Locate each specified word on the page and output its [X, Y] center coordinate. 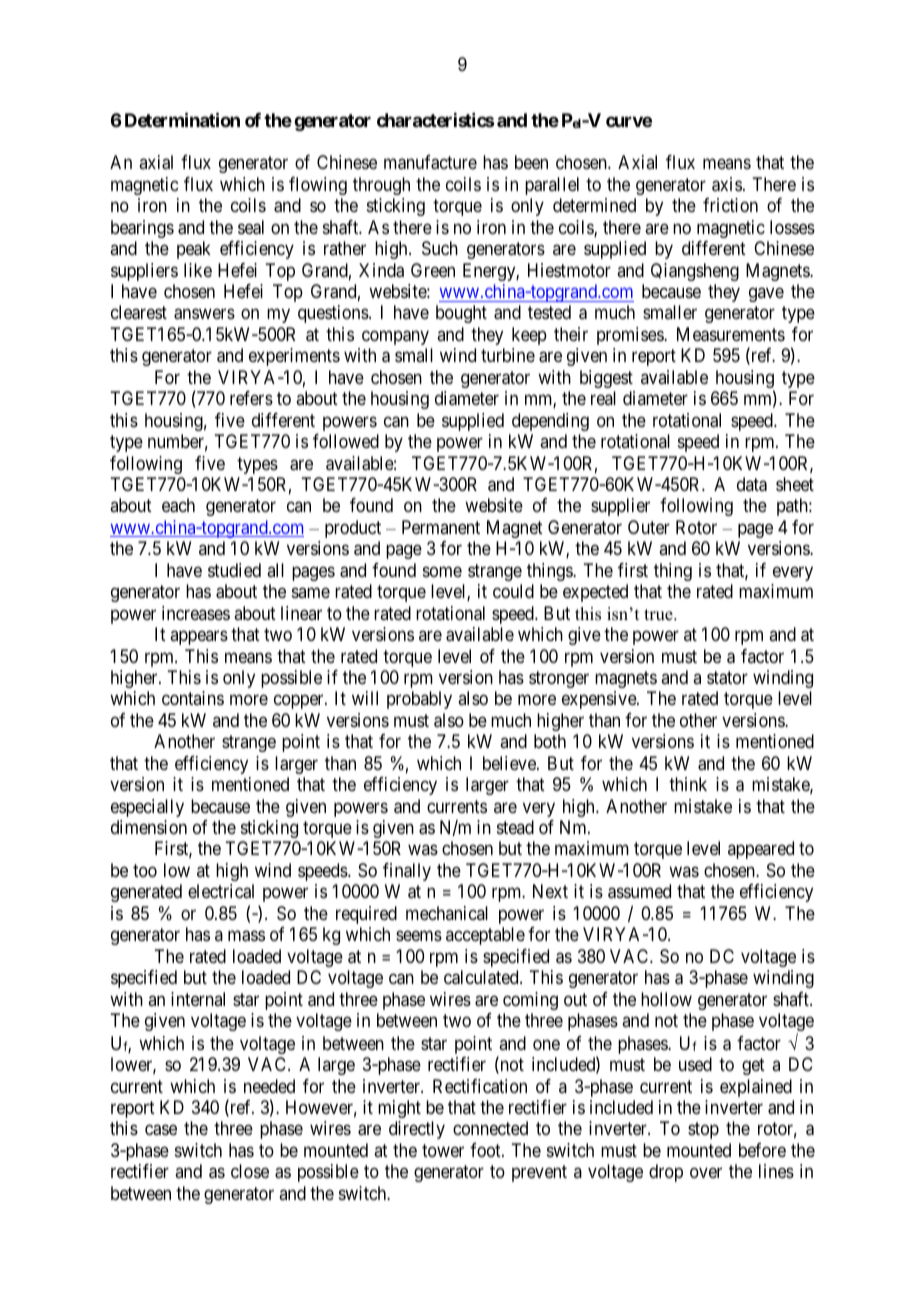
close [250, 1171]
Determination [182, 119]
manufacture [430, 162]
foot [486, 1150]
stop [703, 1131]
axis [727, 184]
